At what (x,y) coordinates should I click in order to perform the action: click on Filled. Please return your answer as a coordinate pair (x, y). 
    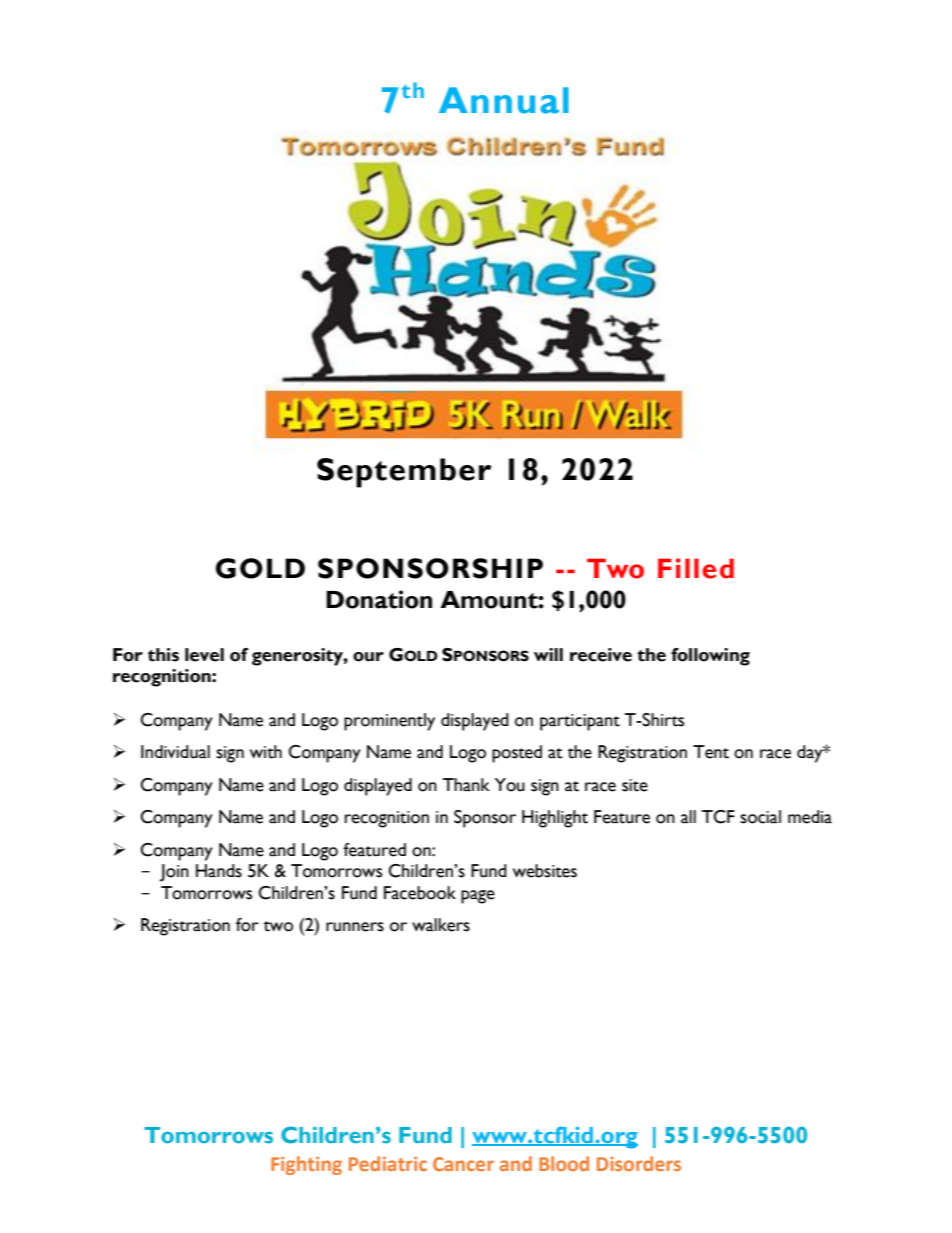
    Looking at the image, I should click on (696, 568).
